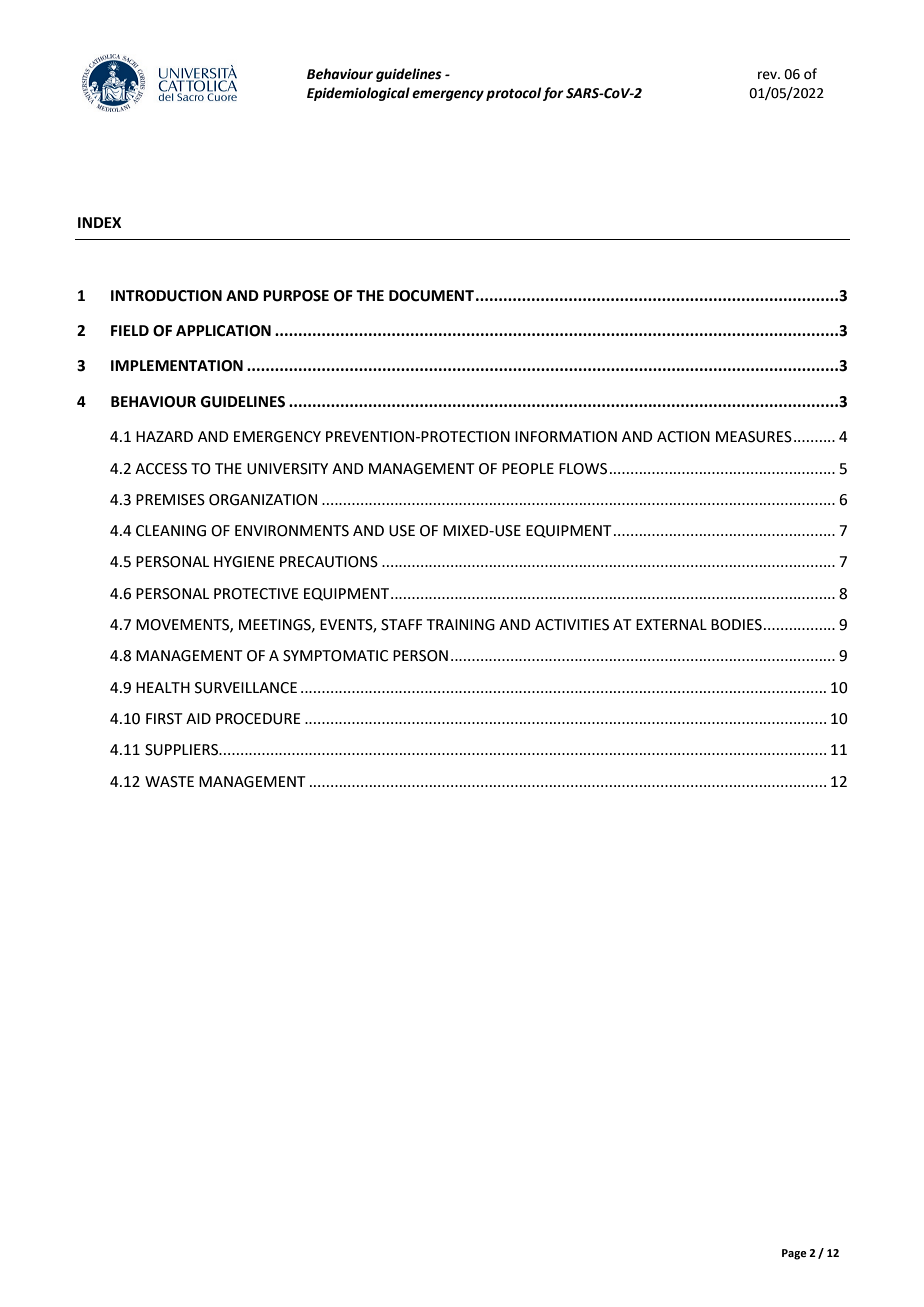 This screenshot has width=924, height=1307. I want to click on ACTION, so click(683, 437).
